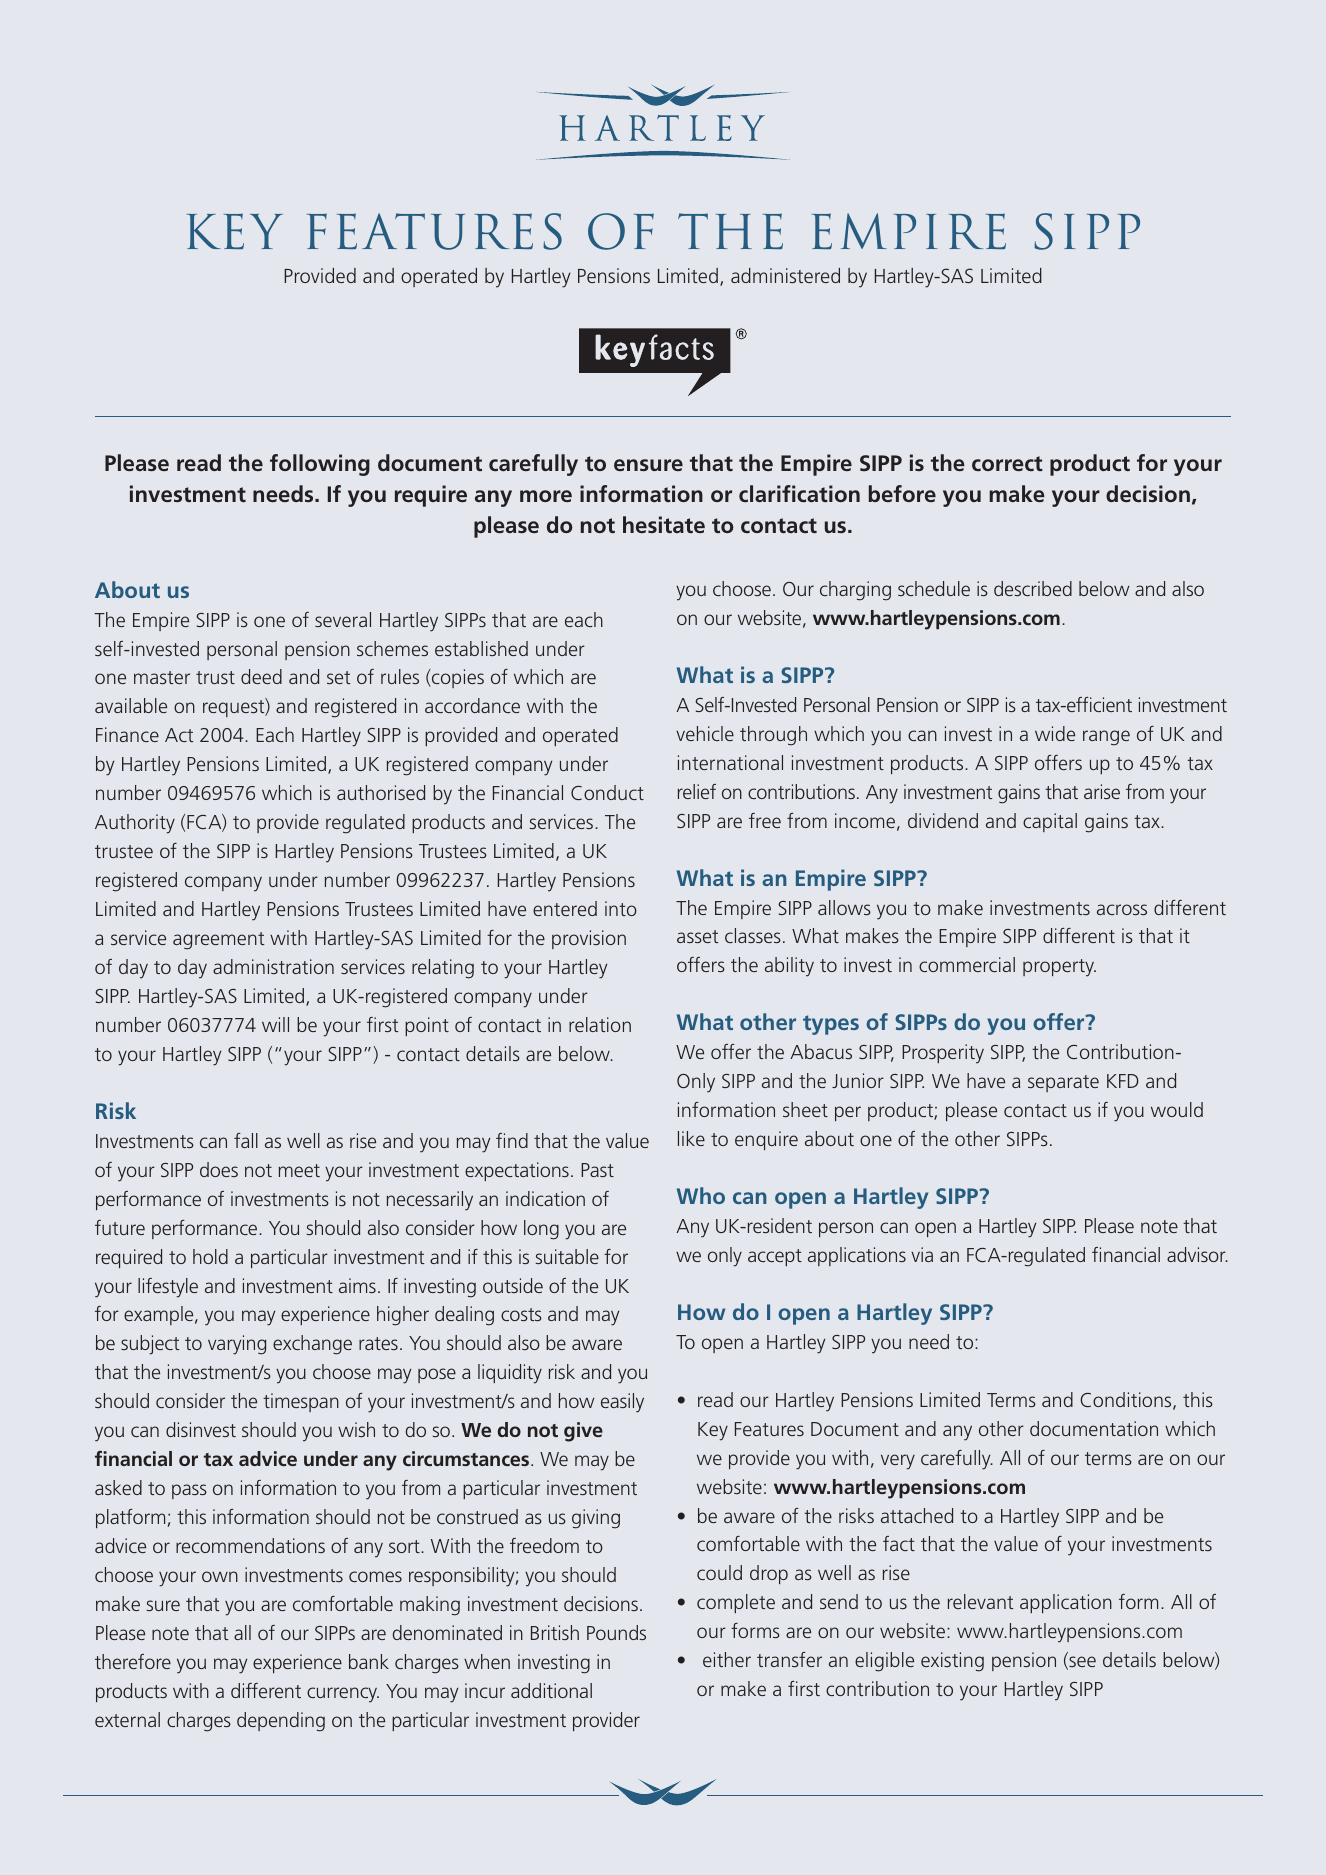 The image size is (1326, 1875). I want to click on depending, so click(281, 1722).
